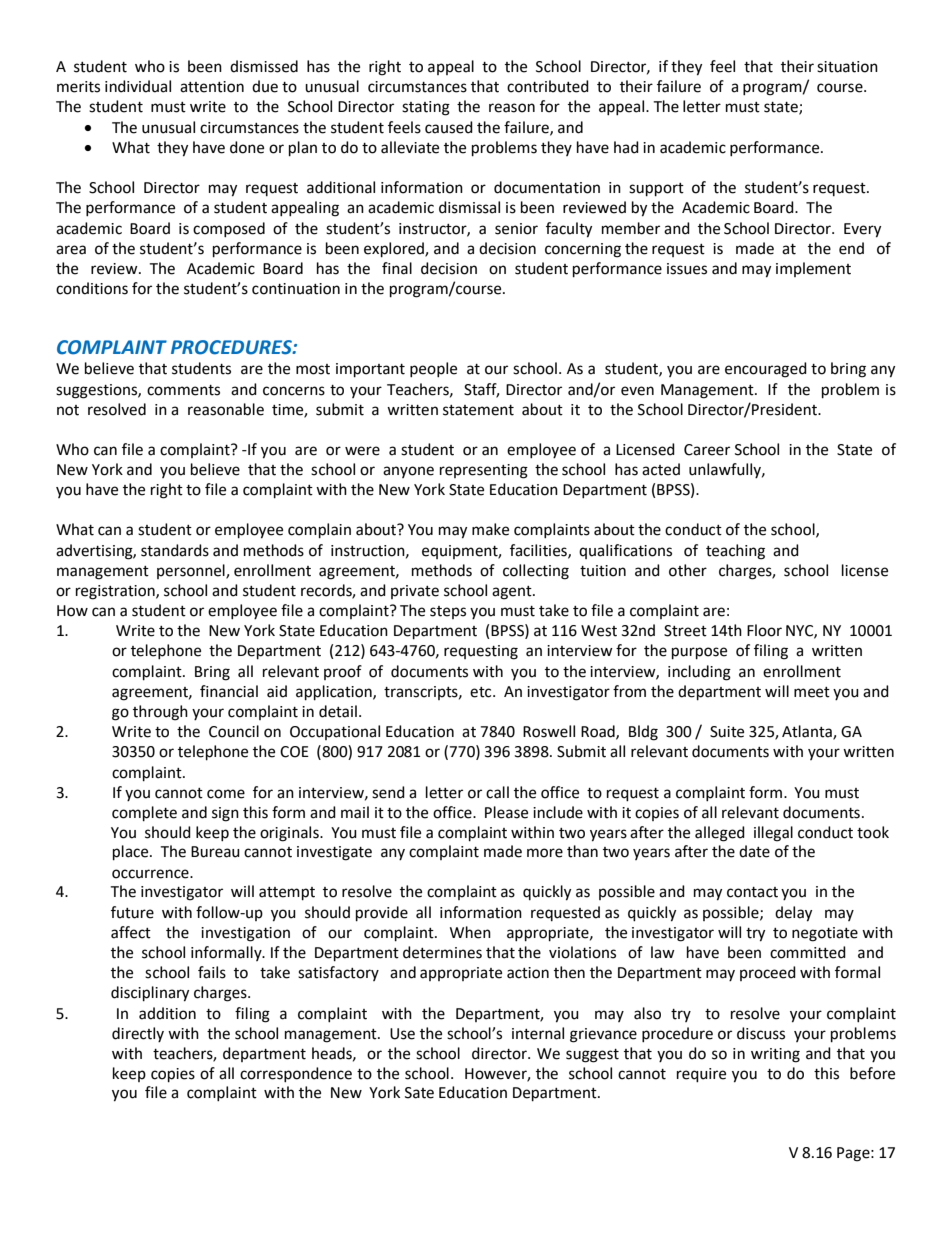 The image size is (952, 1233). I want to click on individual, so click(138, 86).
